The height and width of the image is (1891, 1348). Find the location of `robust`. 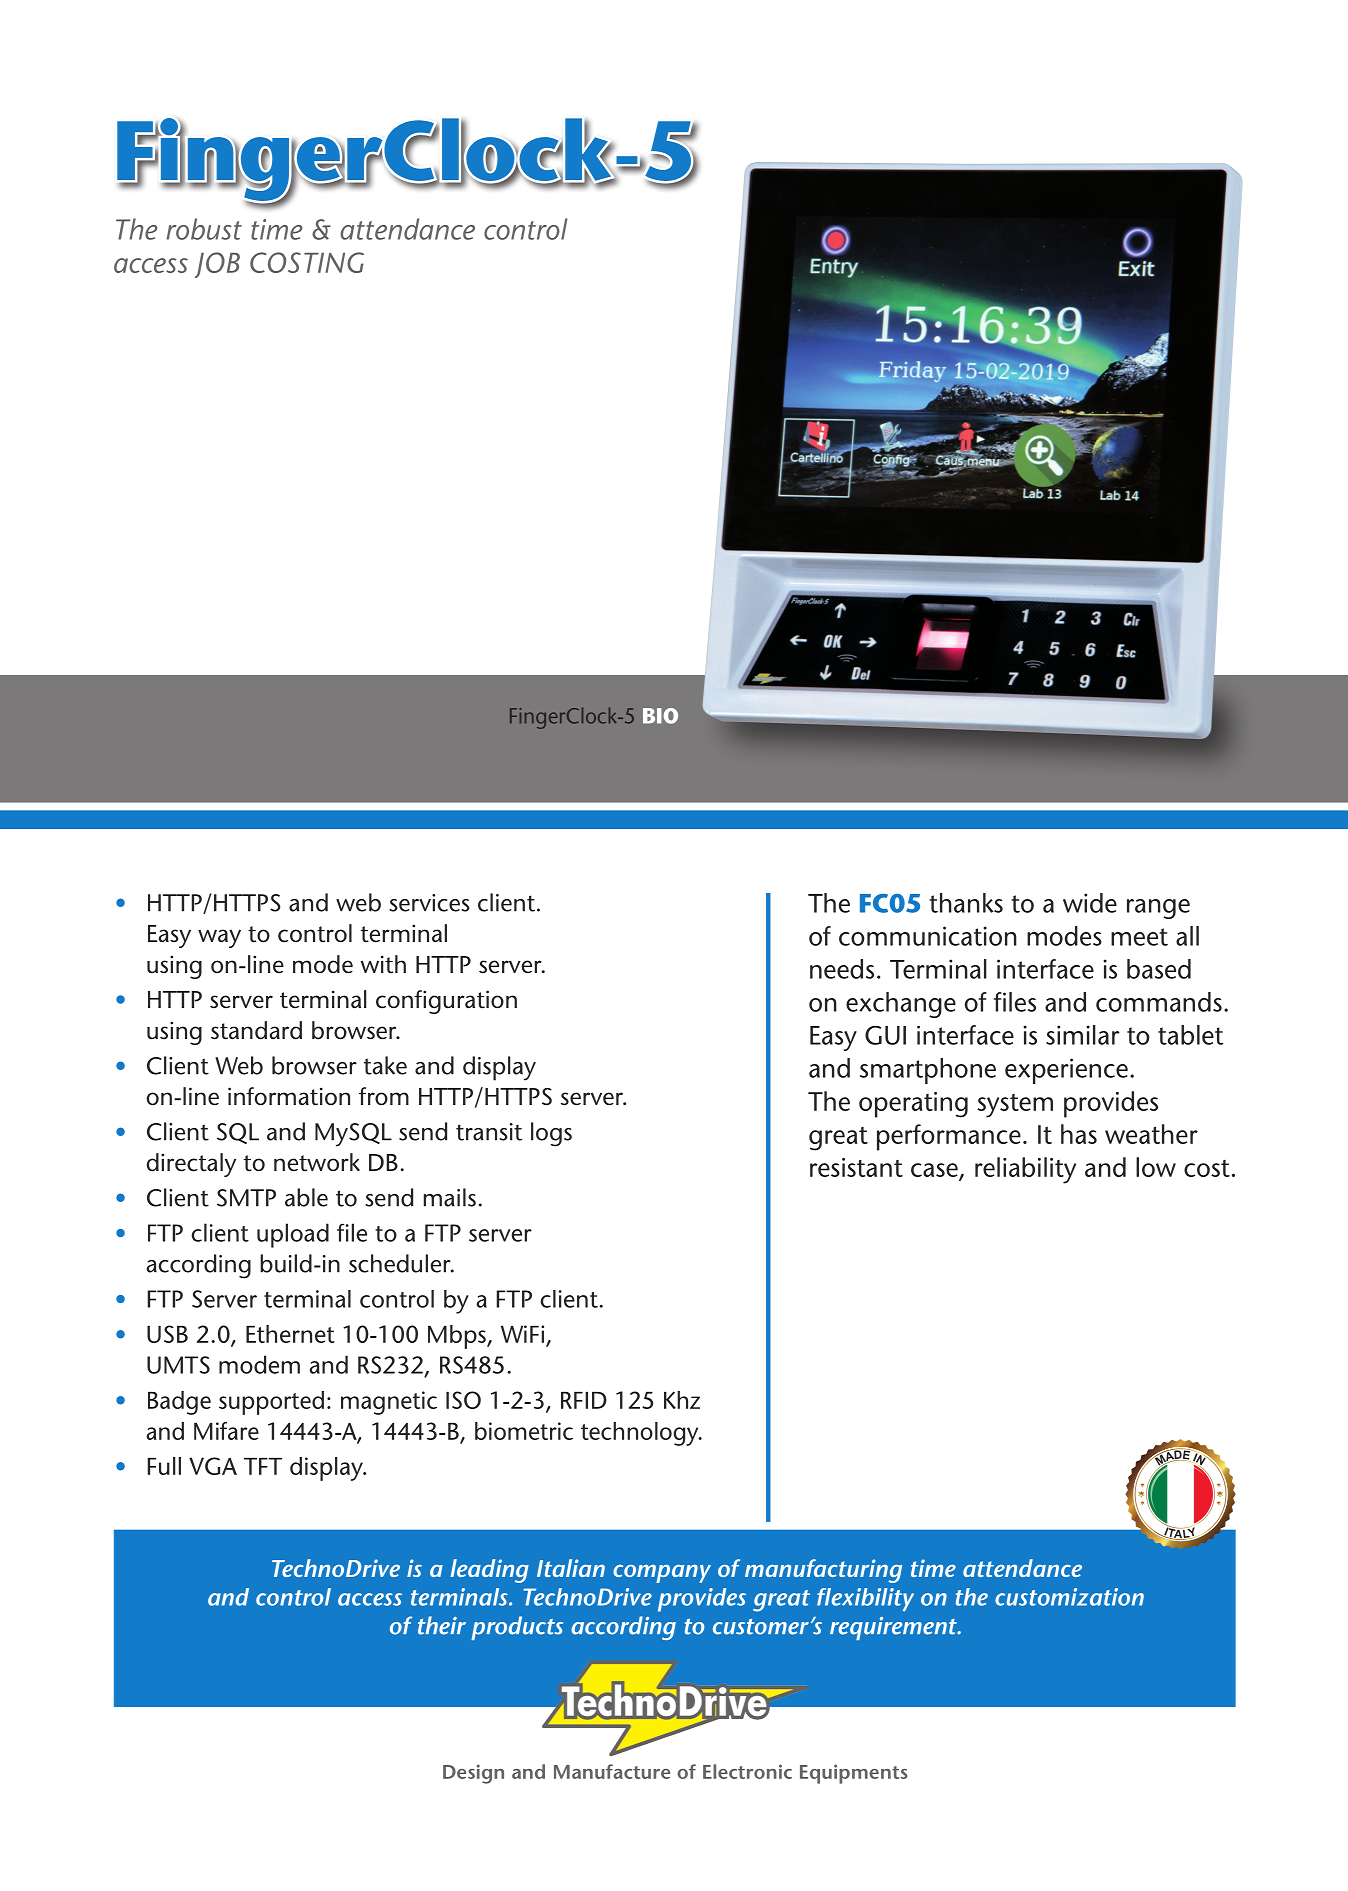

robust is located at coordinates (204, 229).
